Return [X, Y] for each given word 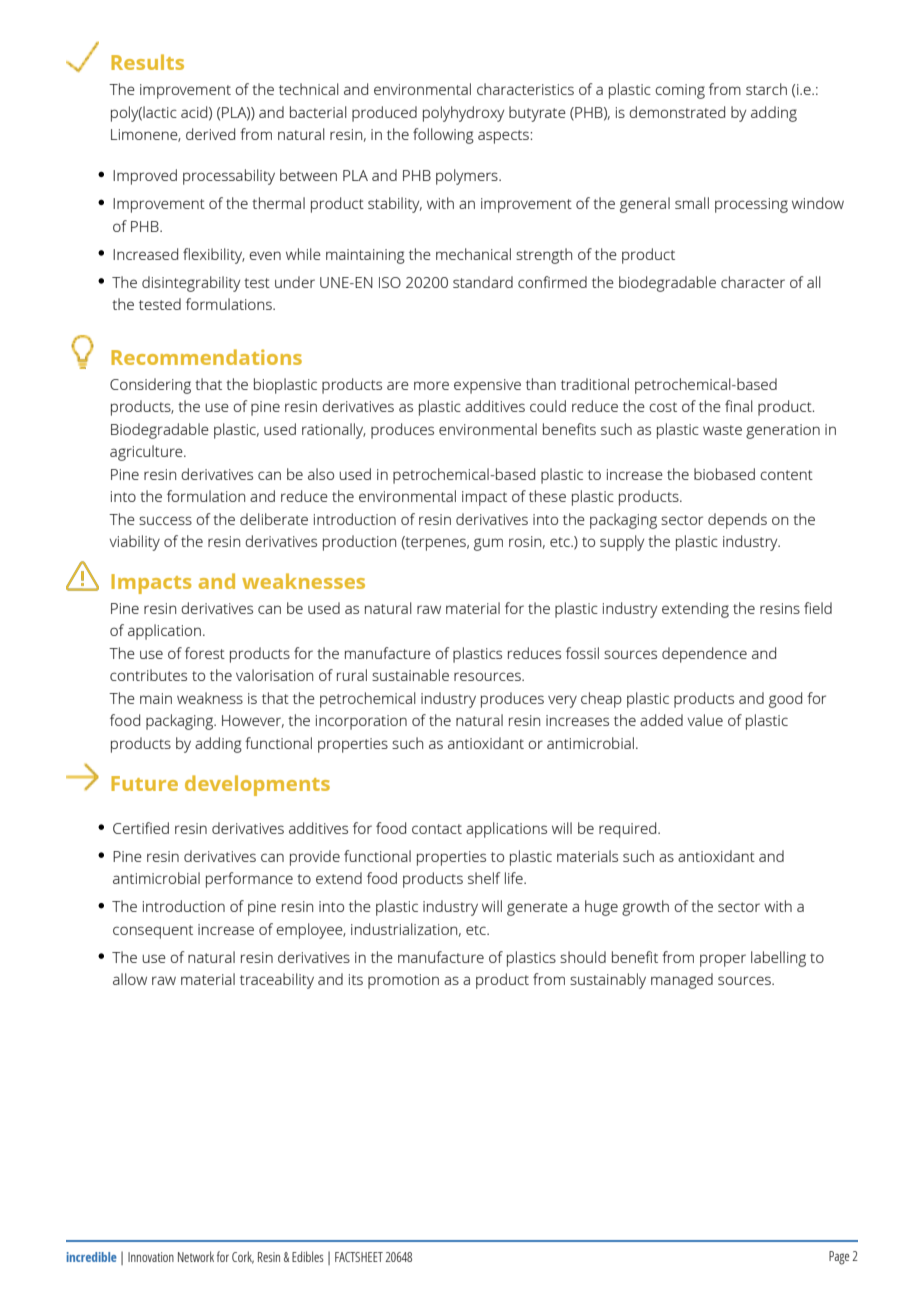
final [739, 406]
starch [766, 89]
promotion [403, 981]
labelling [778, 959]
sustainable [410, 675]
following [443, 136]
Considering [150, 386]
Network [196, 1256]
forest [205, 653]
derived [210, 134]
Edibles [308, 1256]
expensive [487, 386]
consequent [153, 932]
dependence [704, 655]
